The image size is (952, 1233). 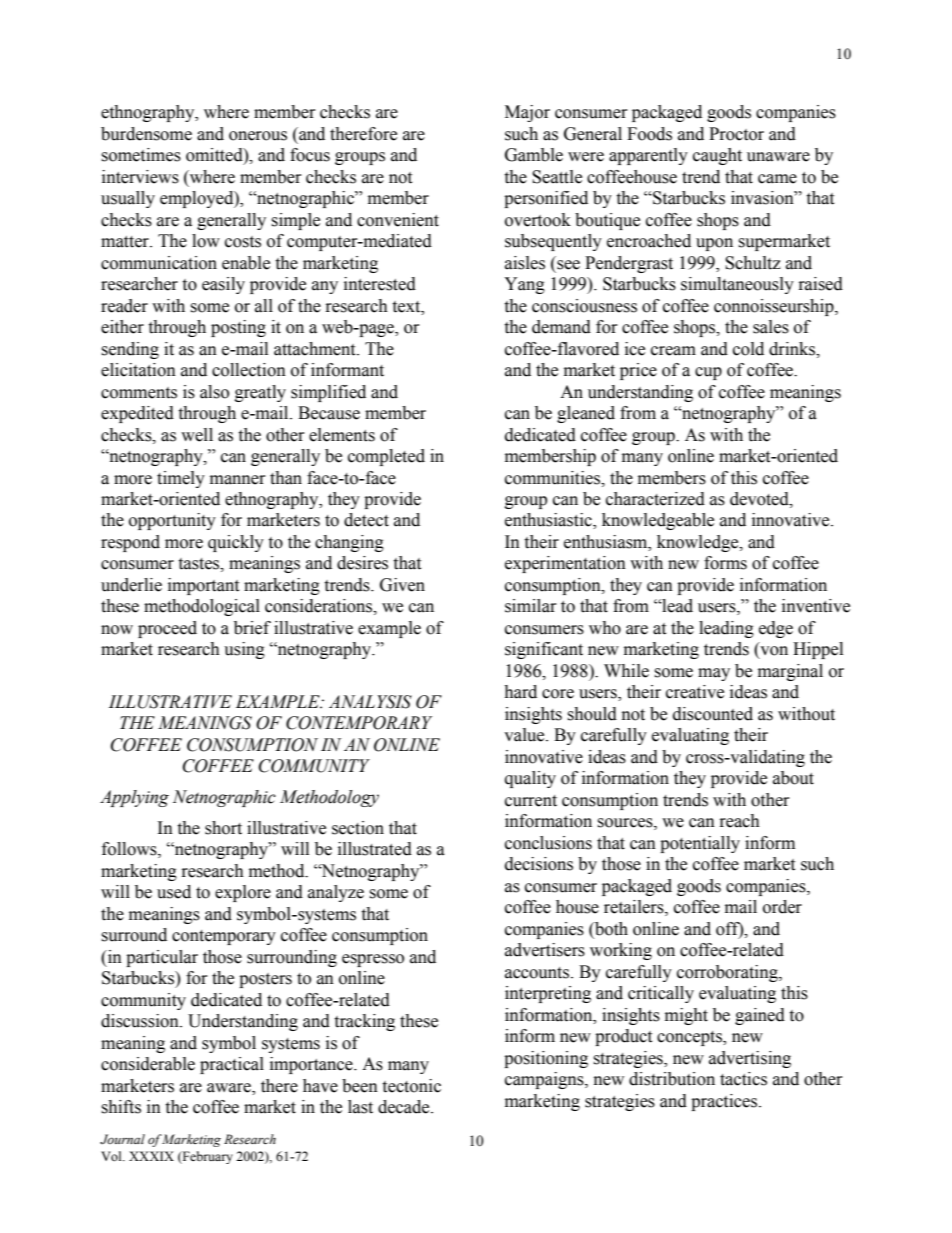 I want to click on similar, so click(x=531, y=606).
